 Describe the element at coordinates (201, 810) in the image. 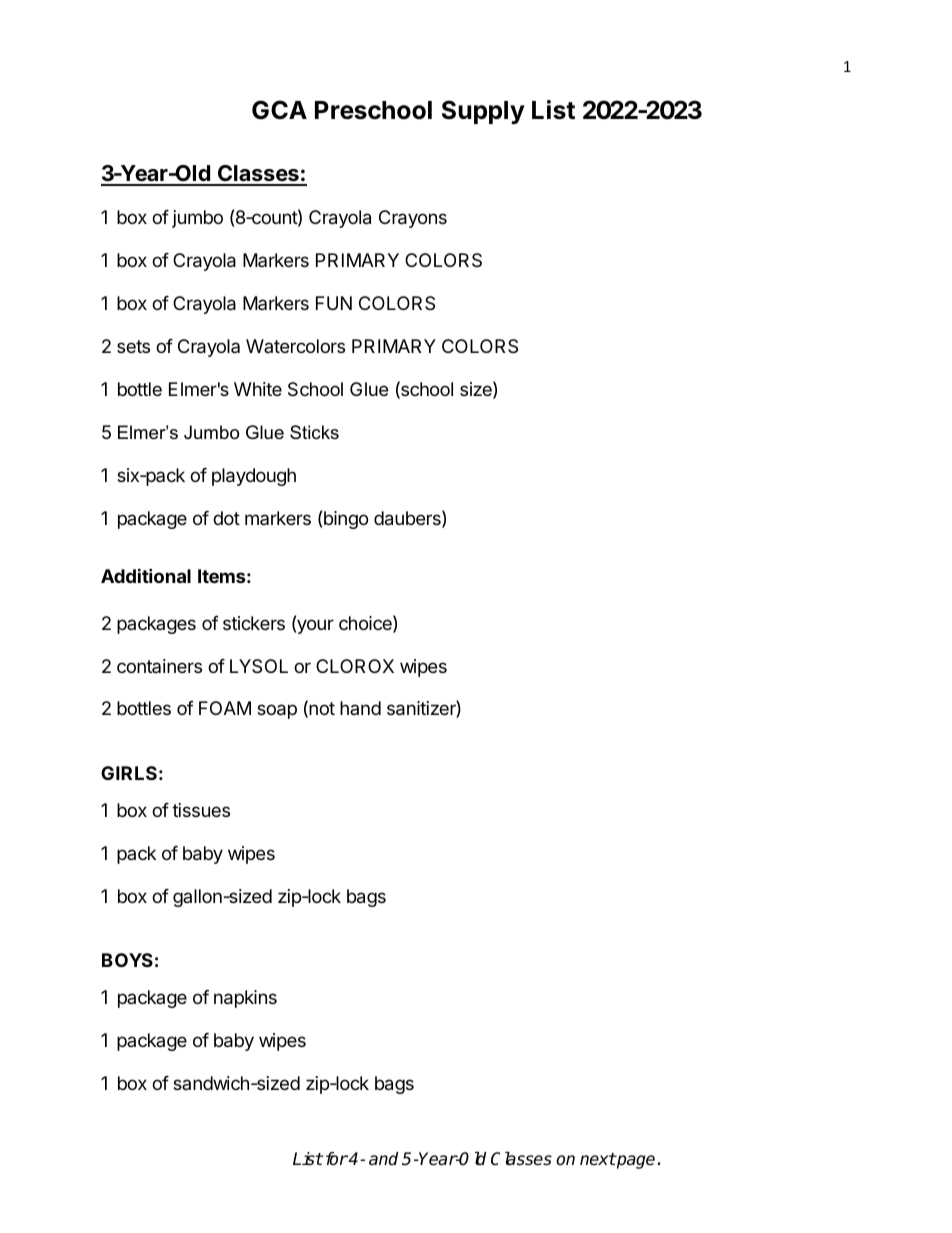

I see `tissues` at that location.
